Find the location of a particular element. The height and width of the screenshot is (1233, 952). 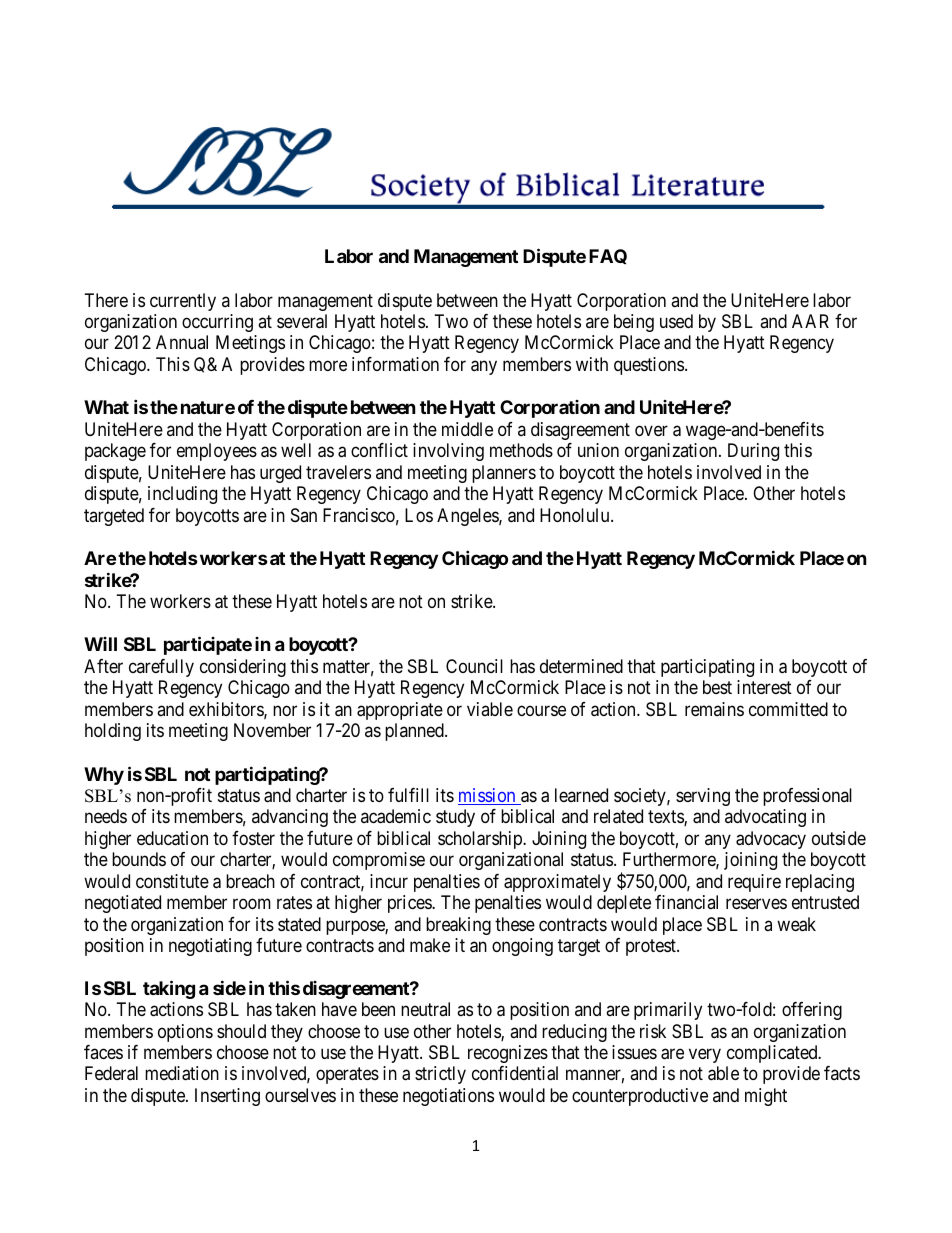

Los is located at coordinates (419, 515).
